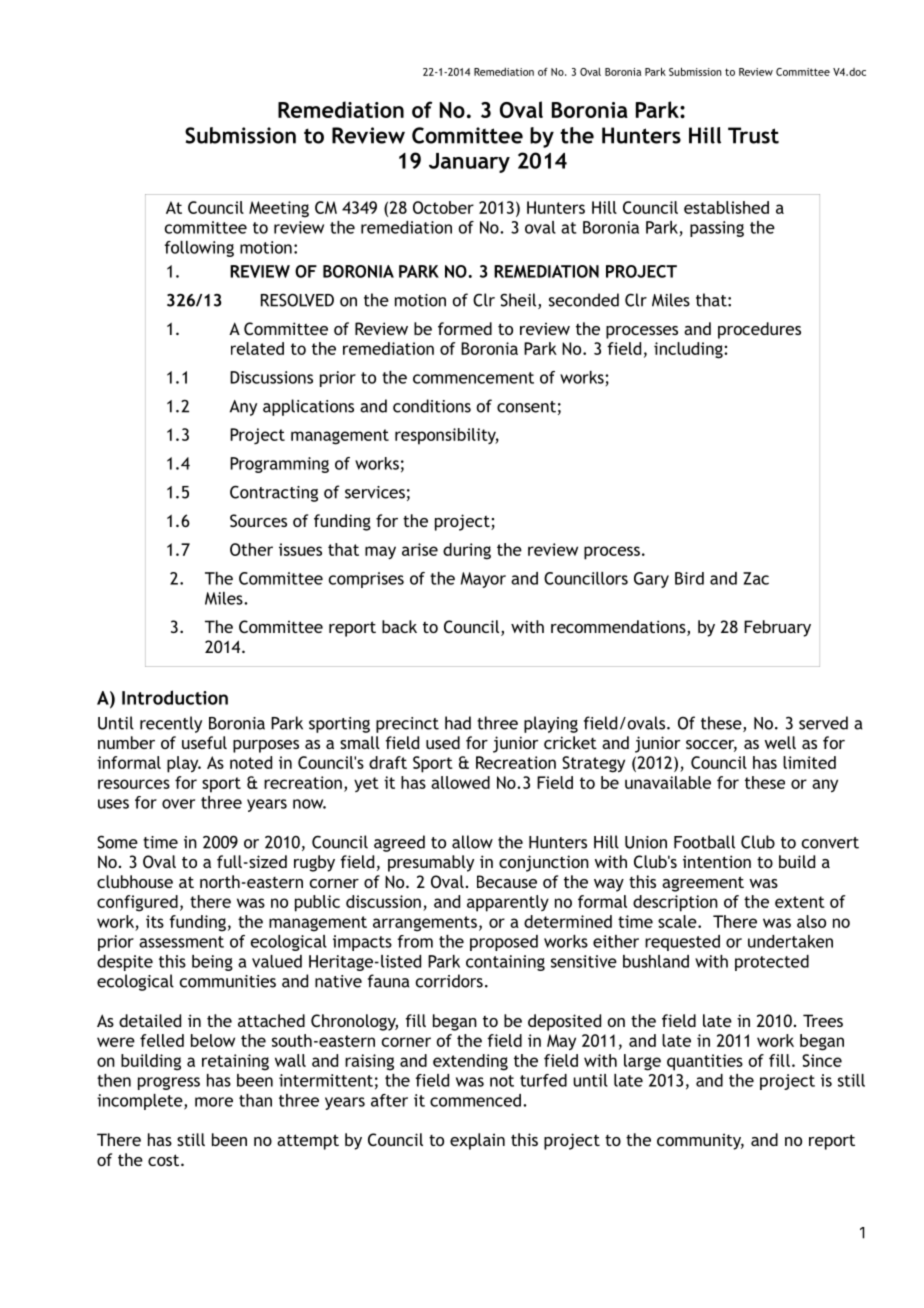 The image size is (924, 1308). What do you see at coordinates (753, 135) in the document?
I see `Trust` at bounding box center [753, 135].
